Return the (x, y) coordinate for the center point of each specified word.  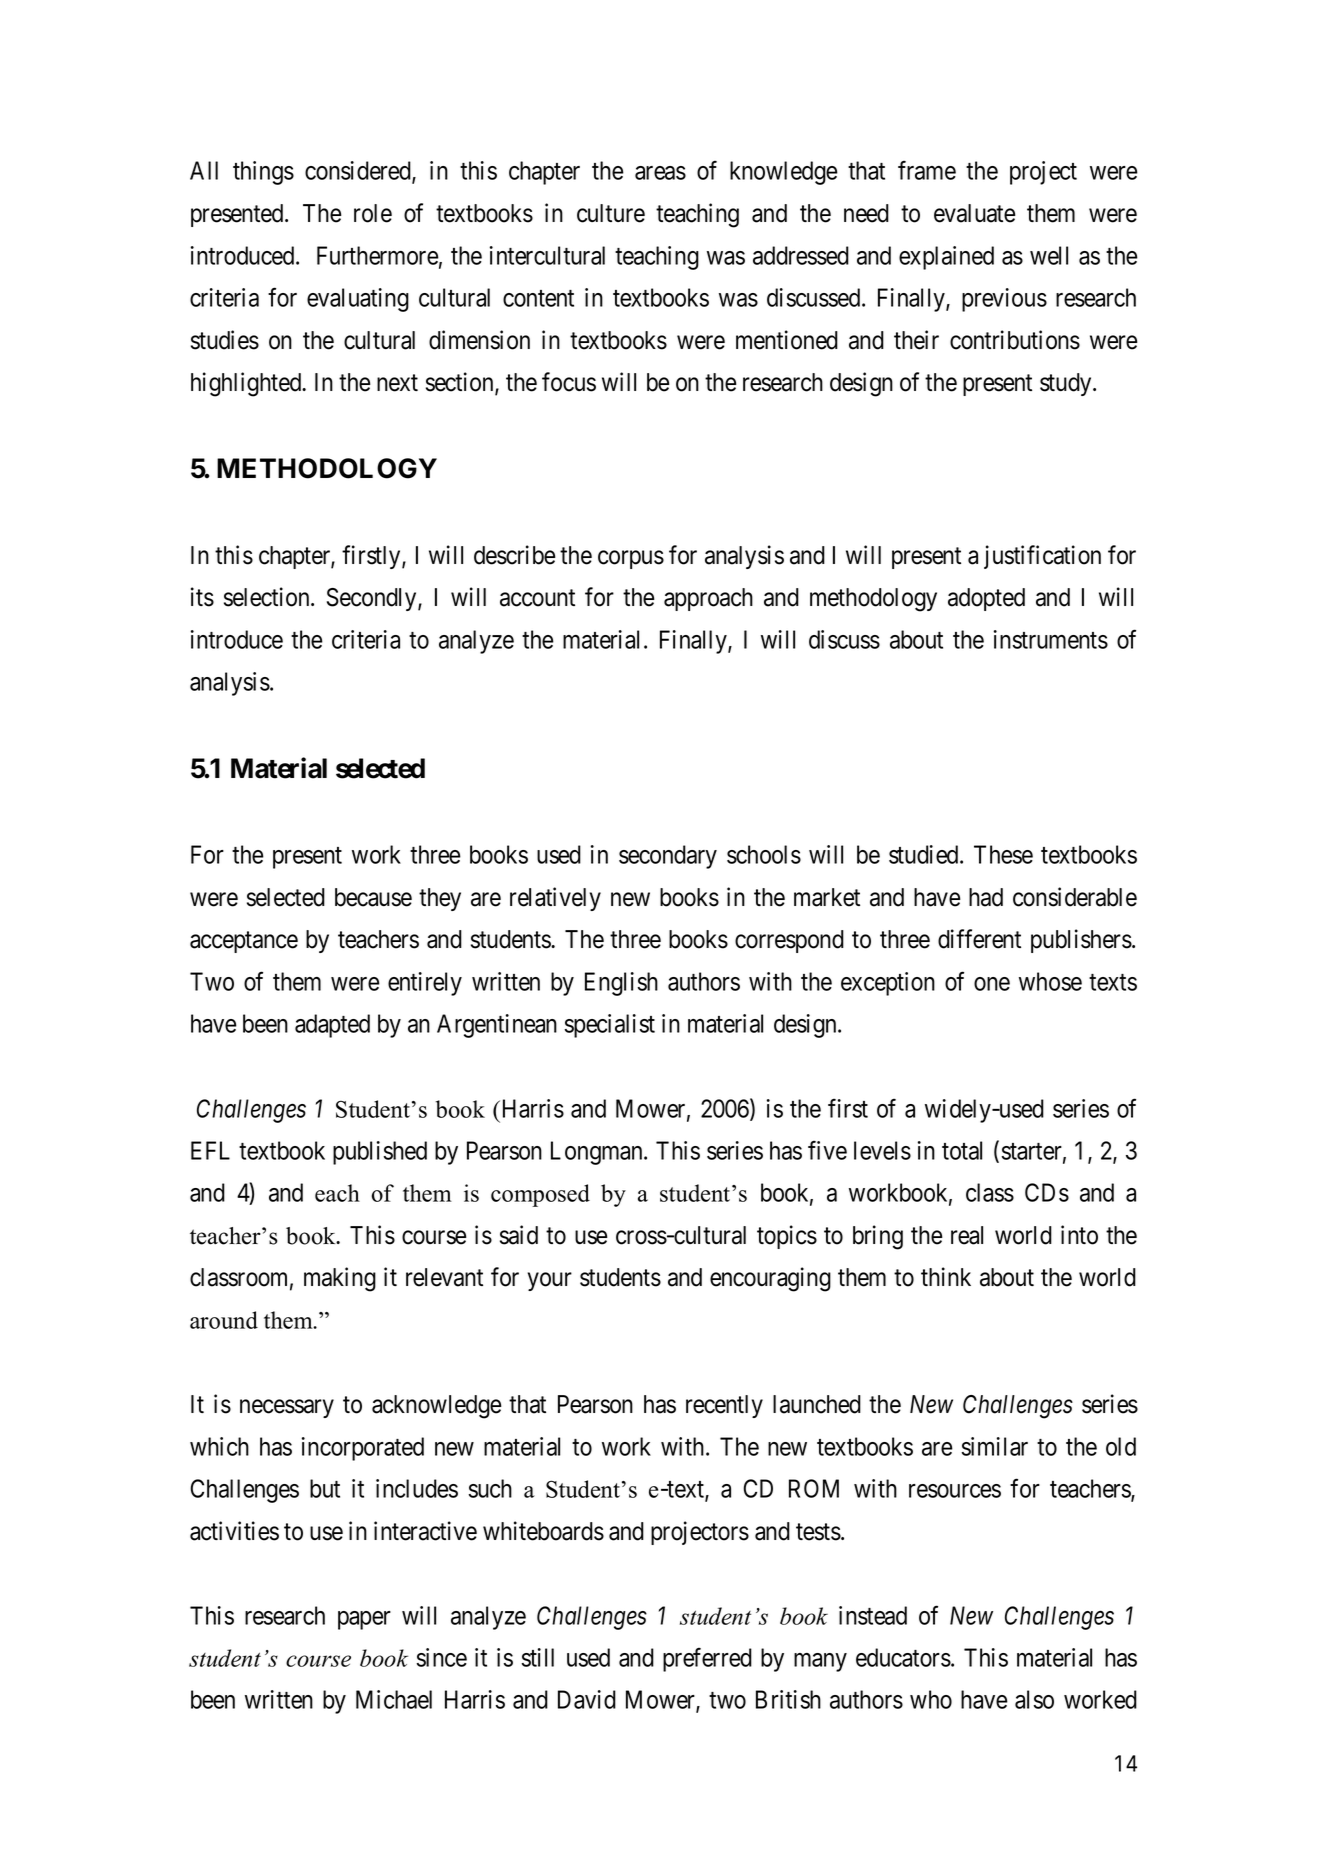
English (621, 984)
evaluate (975, 213)
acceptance (244, 942)
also (1034, 1699)
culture (611, 213)
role (373, 213)
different (979, 939)
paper (364, 1620)
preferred (707, 1660)
